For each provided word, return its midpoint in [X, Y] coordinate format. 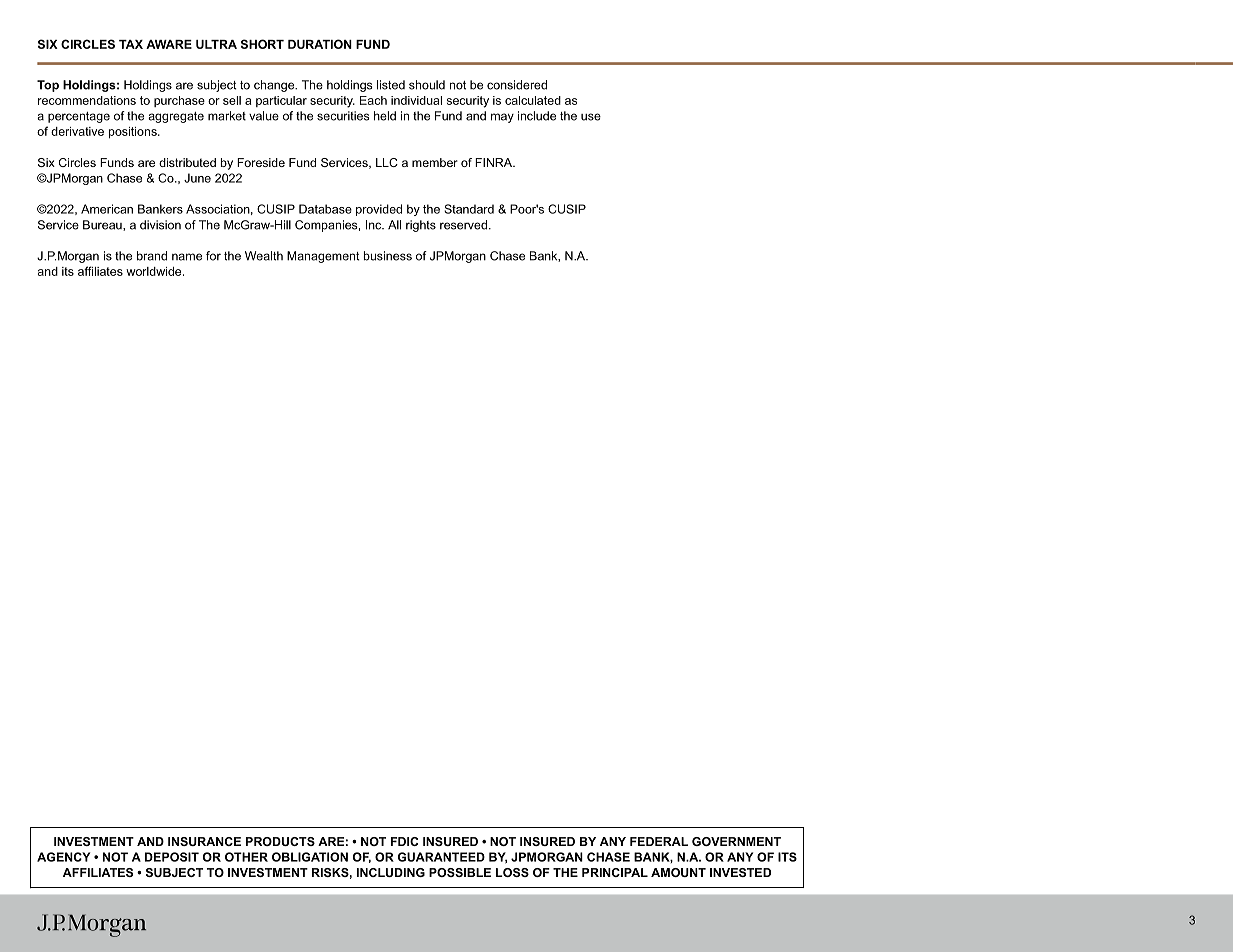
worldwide [155, 271]
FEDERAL [659, 841]
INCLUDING [391, 872]
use [591, 117]
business [388, 256]
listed [391, 85]
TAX [131, 44]
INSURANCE [204, 841]
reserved [465, 225]
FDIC [404, 841]
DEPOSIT [172, 857]
